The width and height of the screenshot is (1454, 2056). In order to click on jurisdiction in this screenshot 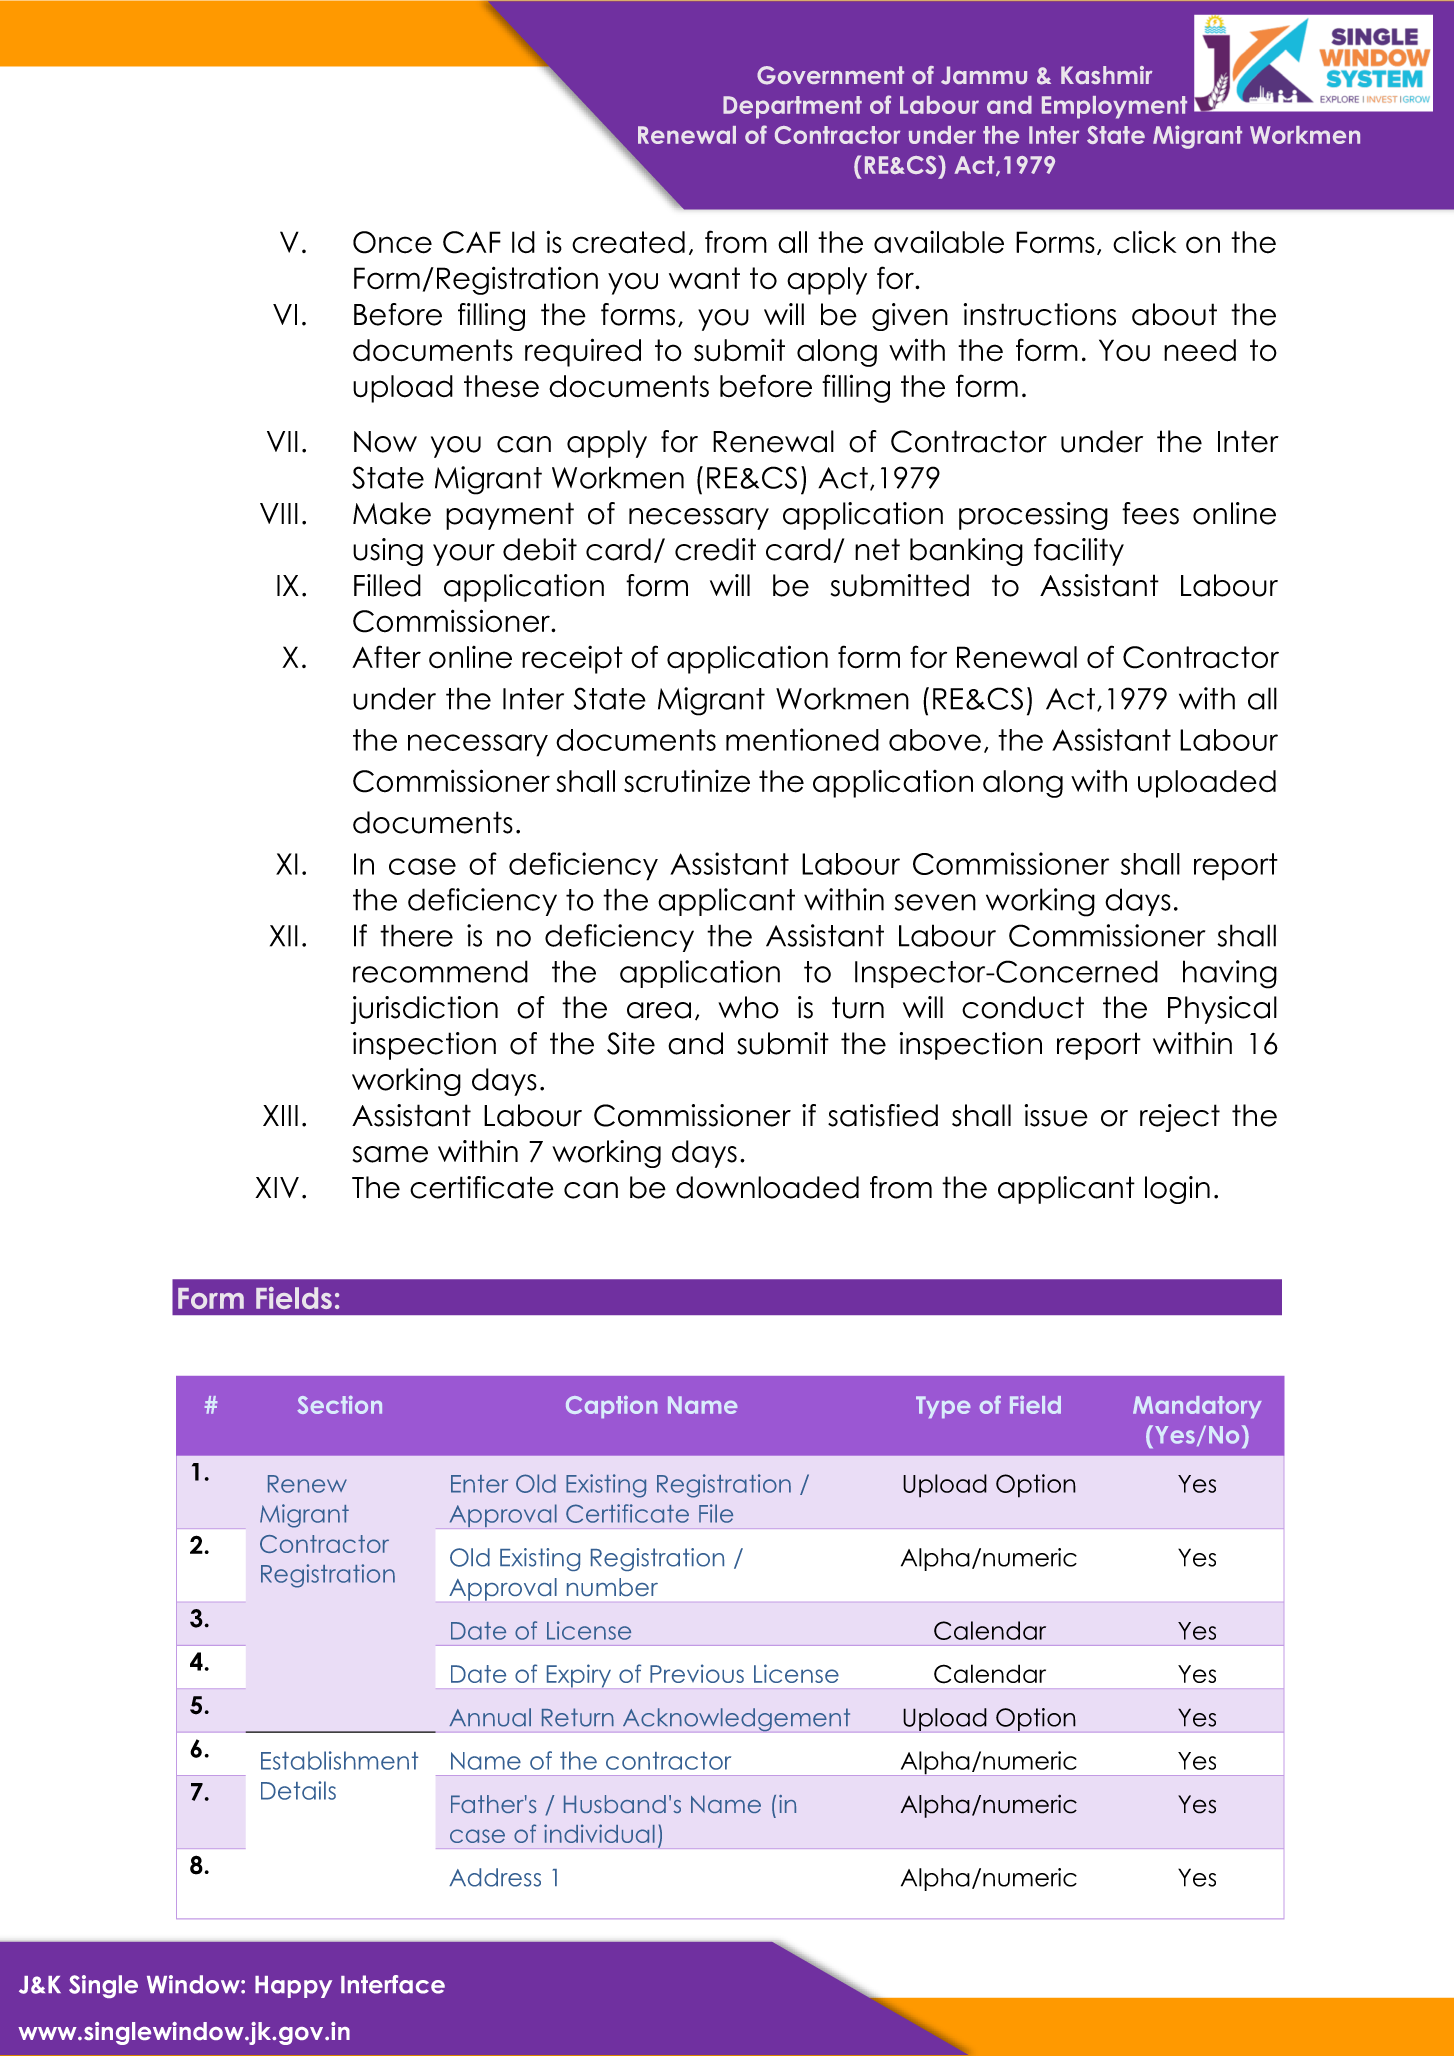, I will do `click(424, 1010)`.
